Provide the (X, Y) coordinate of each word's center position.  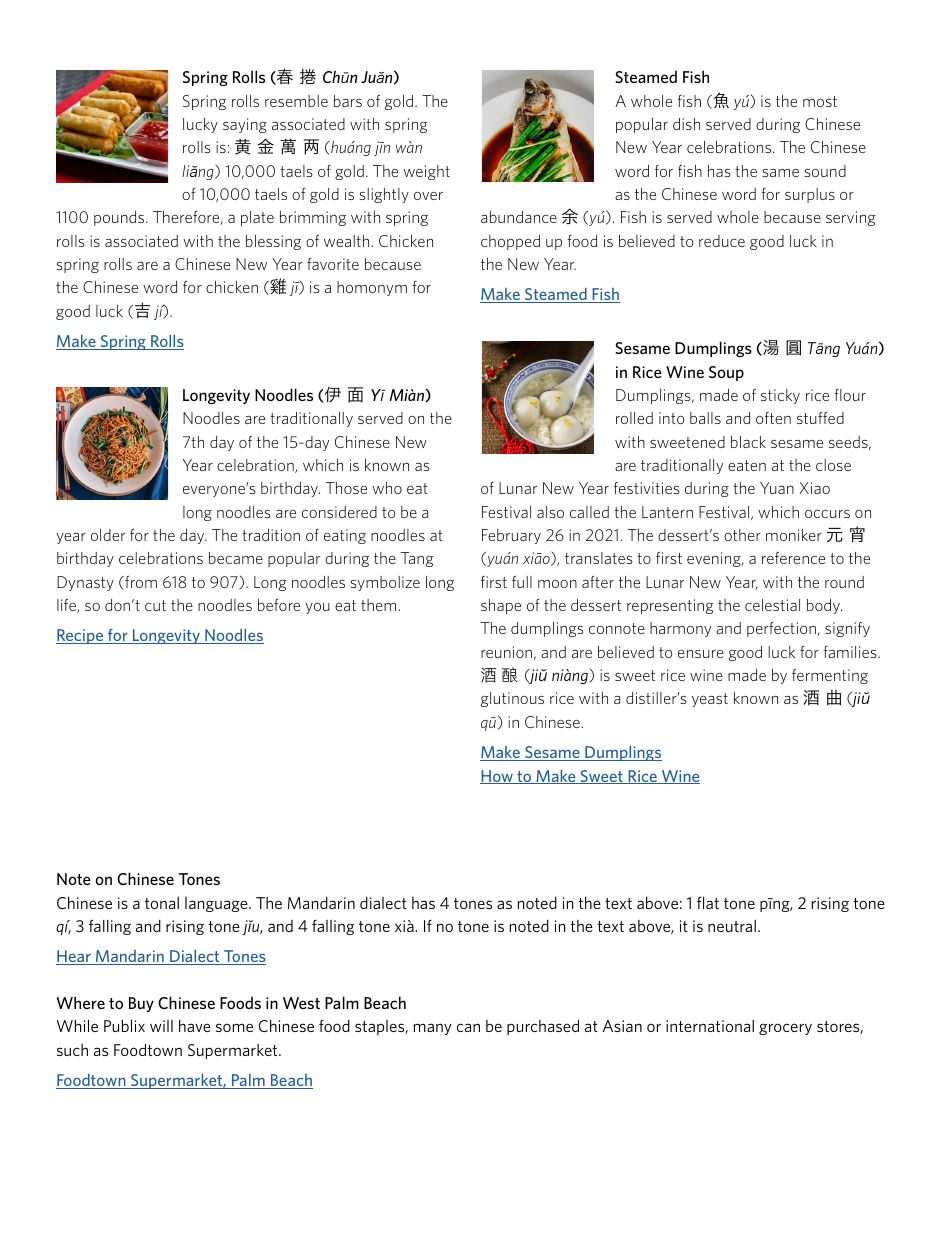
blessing (273, 242)
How (497, 777)
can (468, 1027)
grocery (785, 1029)
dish (686, 124)
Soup (726, 373)
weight (426, 172)
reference (793, 558)
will (161, 1026)
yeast (710, 700)
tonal (162, 903)
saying (245, 125)
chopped (510, 242)
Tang (417, 559)
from (140, 583)
